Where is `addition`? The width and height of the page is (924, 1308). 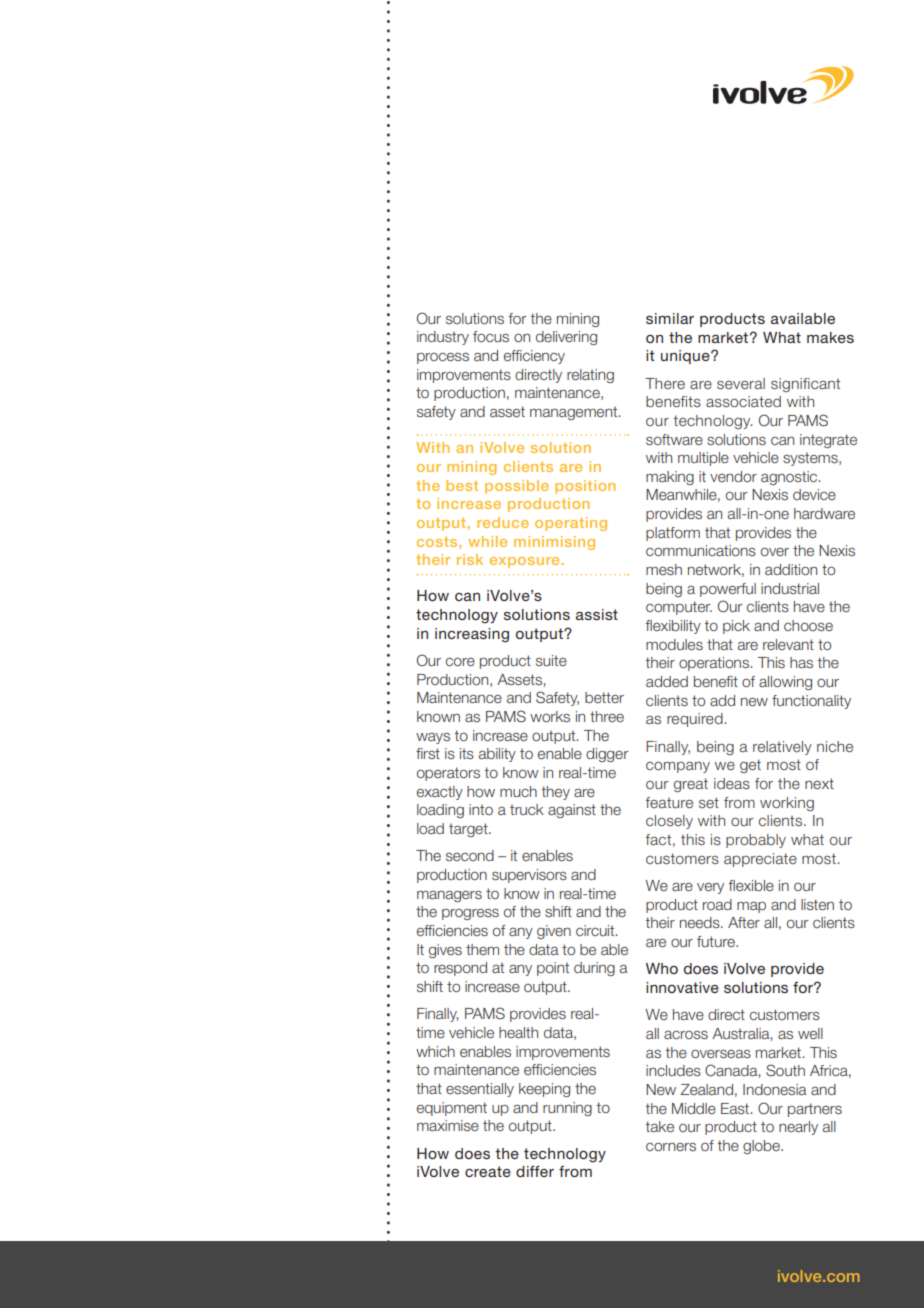
addition is located at coordinates (791, 569).
